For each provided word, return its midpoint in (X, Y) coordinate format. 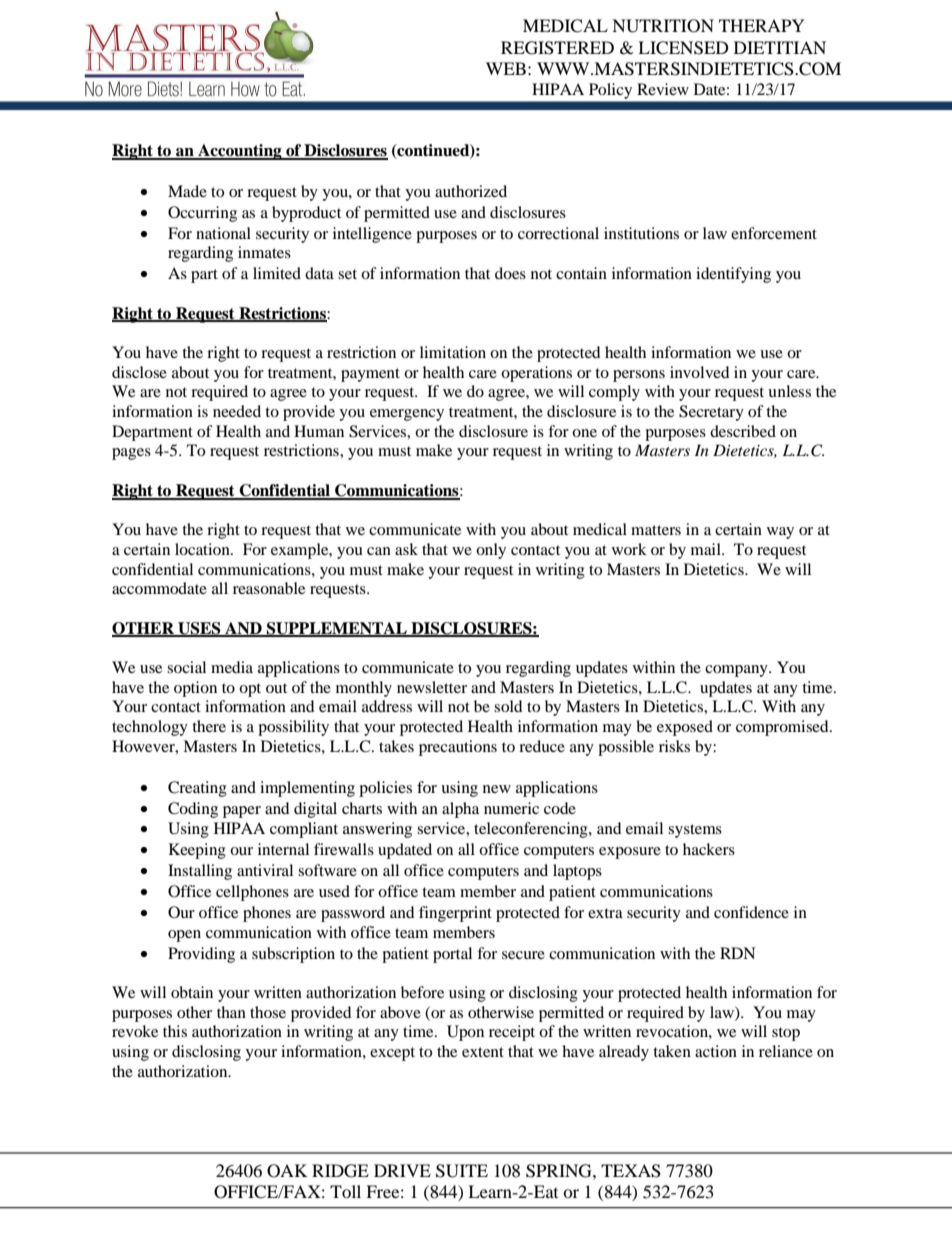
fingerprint (455, 914)
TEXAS (631, 1171)
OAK (287, 1171)
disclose (139, 372)
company (737, 671)
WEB (506, 68)
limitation (453, 352)
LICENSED (683, 48)
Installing (200, 872)
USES (199, 629)
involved (700, 372)
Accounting (240, 152)
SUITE (462, 1171)
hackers (709, 849)
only (491, 551)
